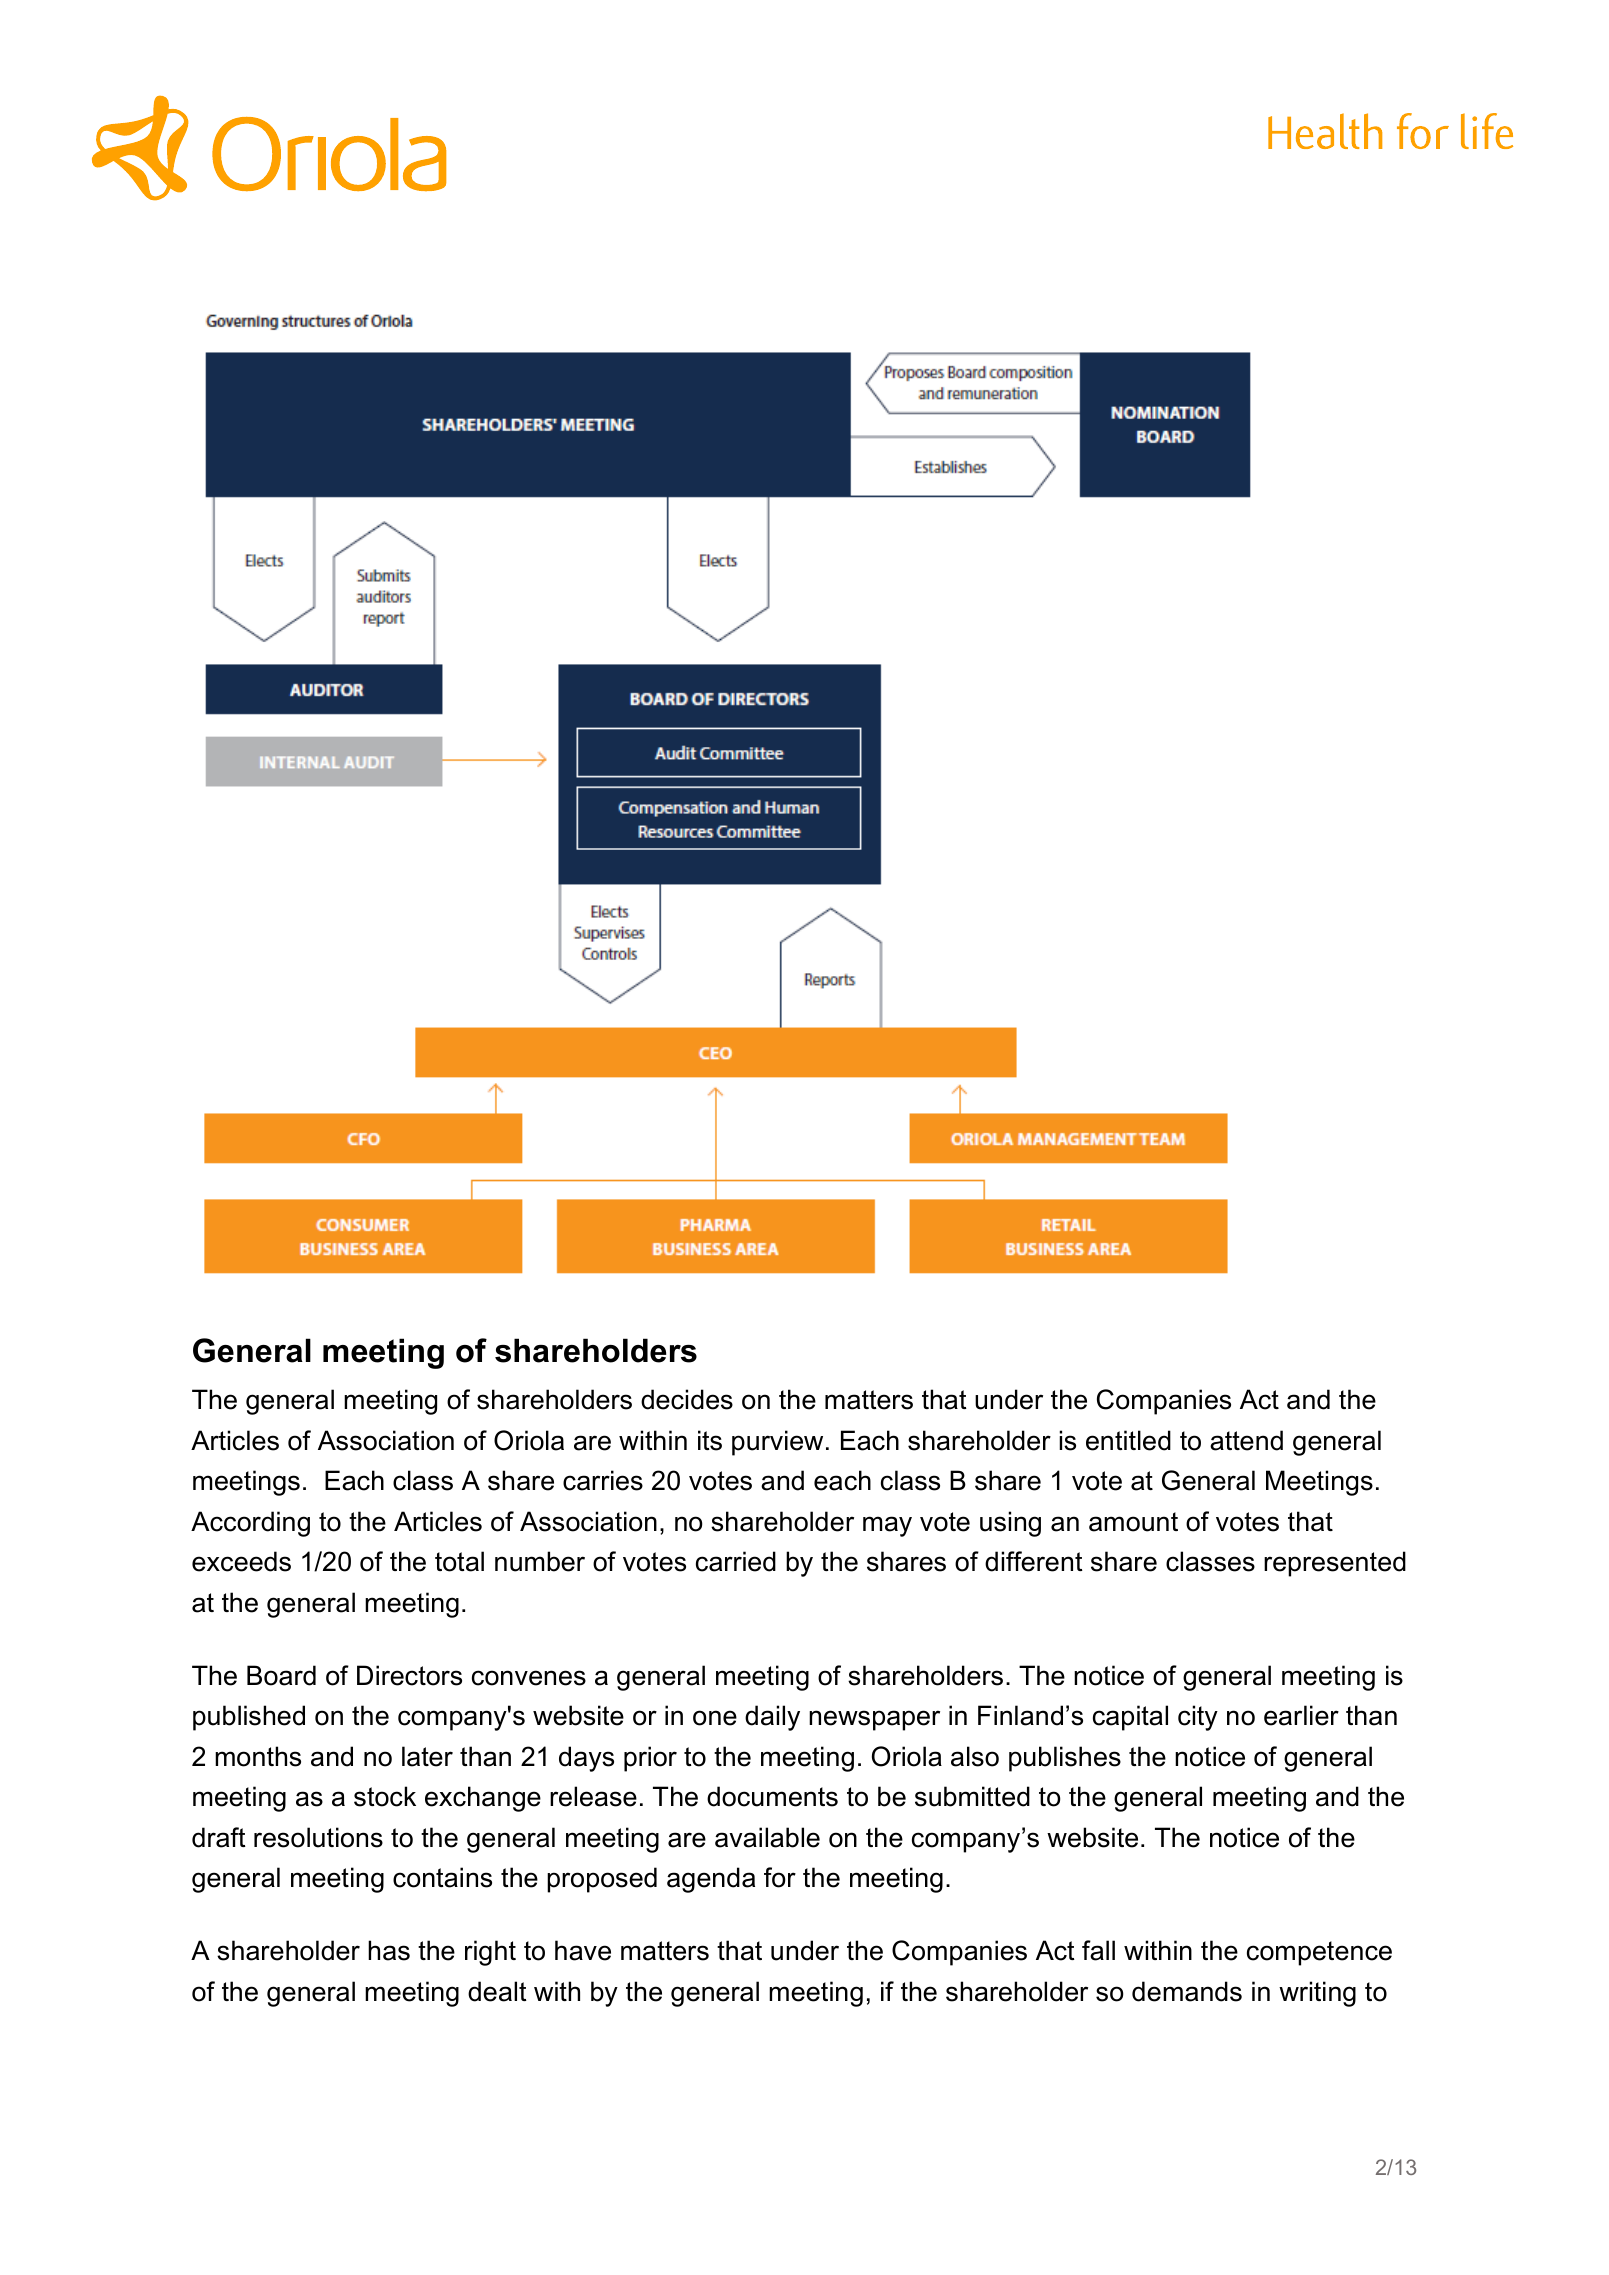  What do you see at coordinates (1246, 1440) in the screenshot?
I see `attend` at bounding box center [1246, 1440].
